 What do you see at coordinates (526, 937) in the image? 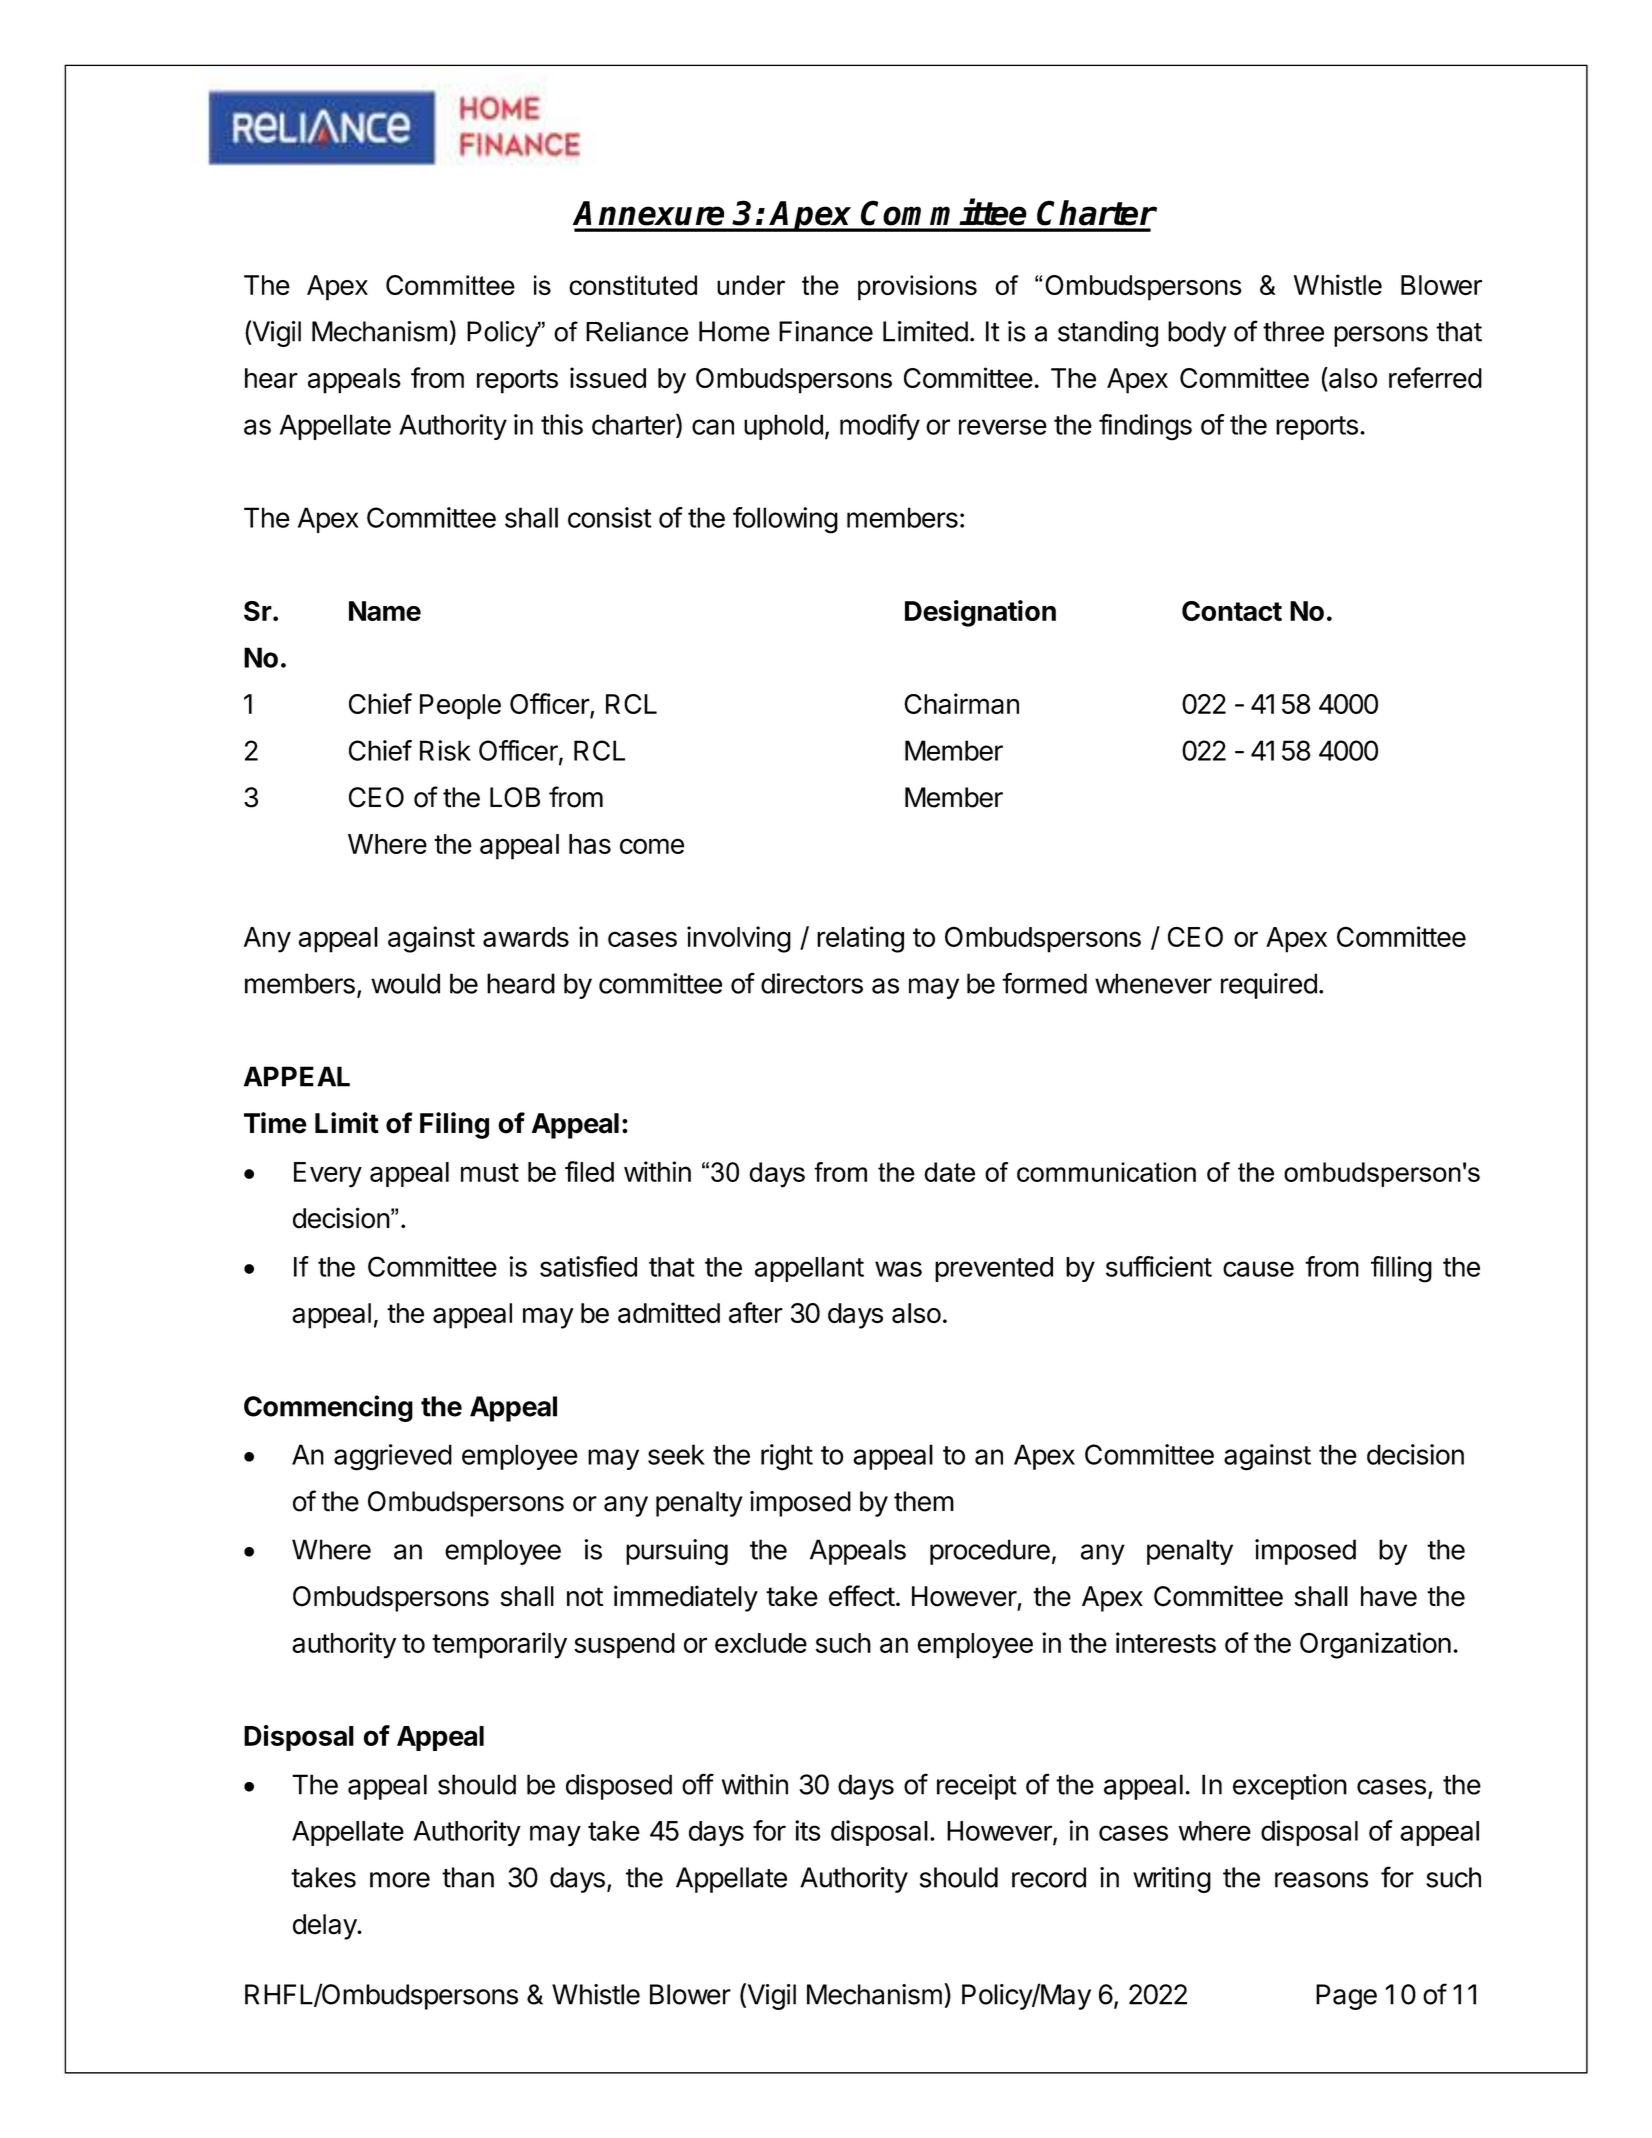
I see `awards` at bounding box center [526, 937].
